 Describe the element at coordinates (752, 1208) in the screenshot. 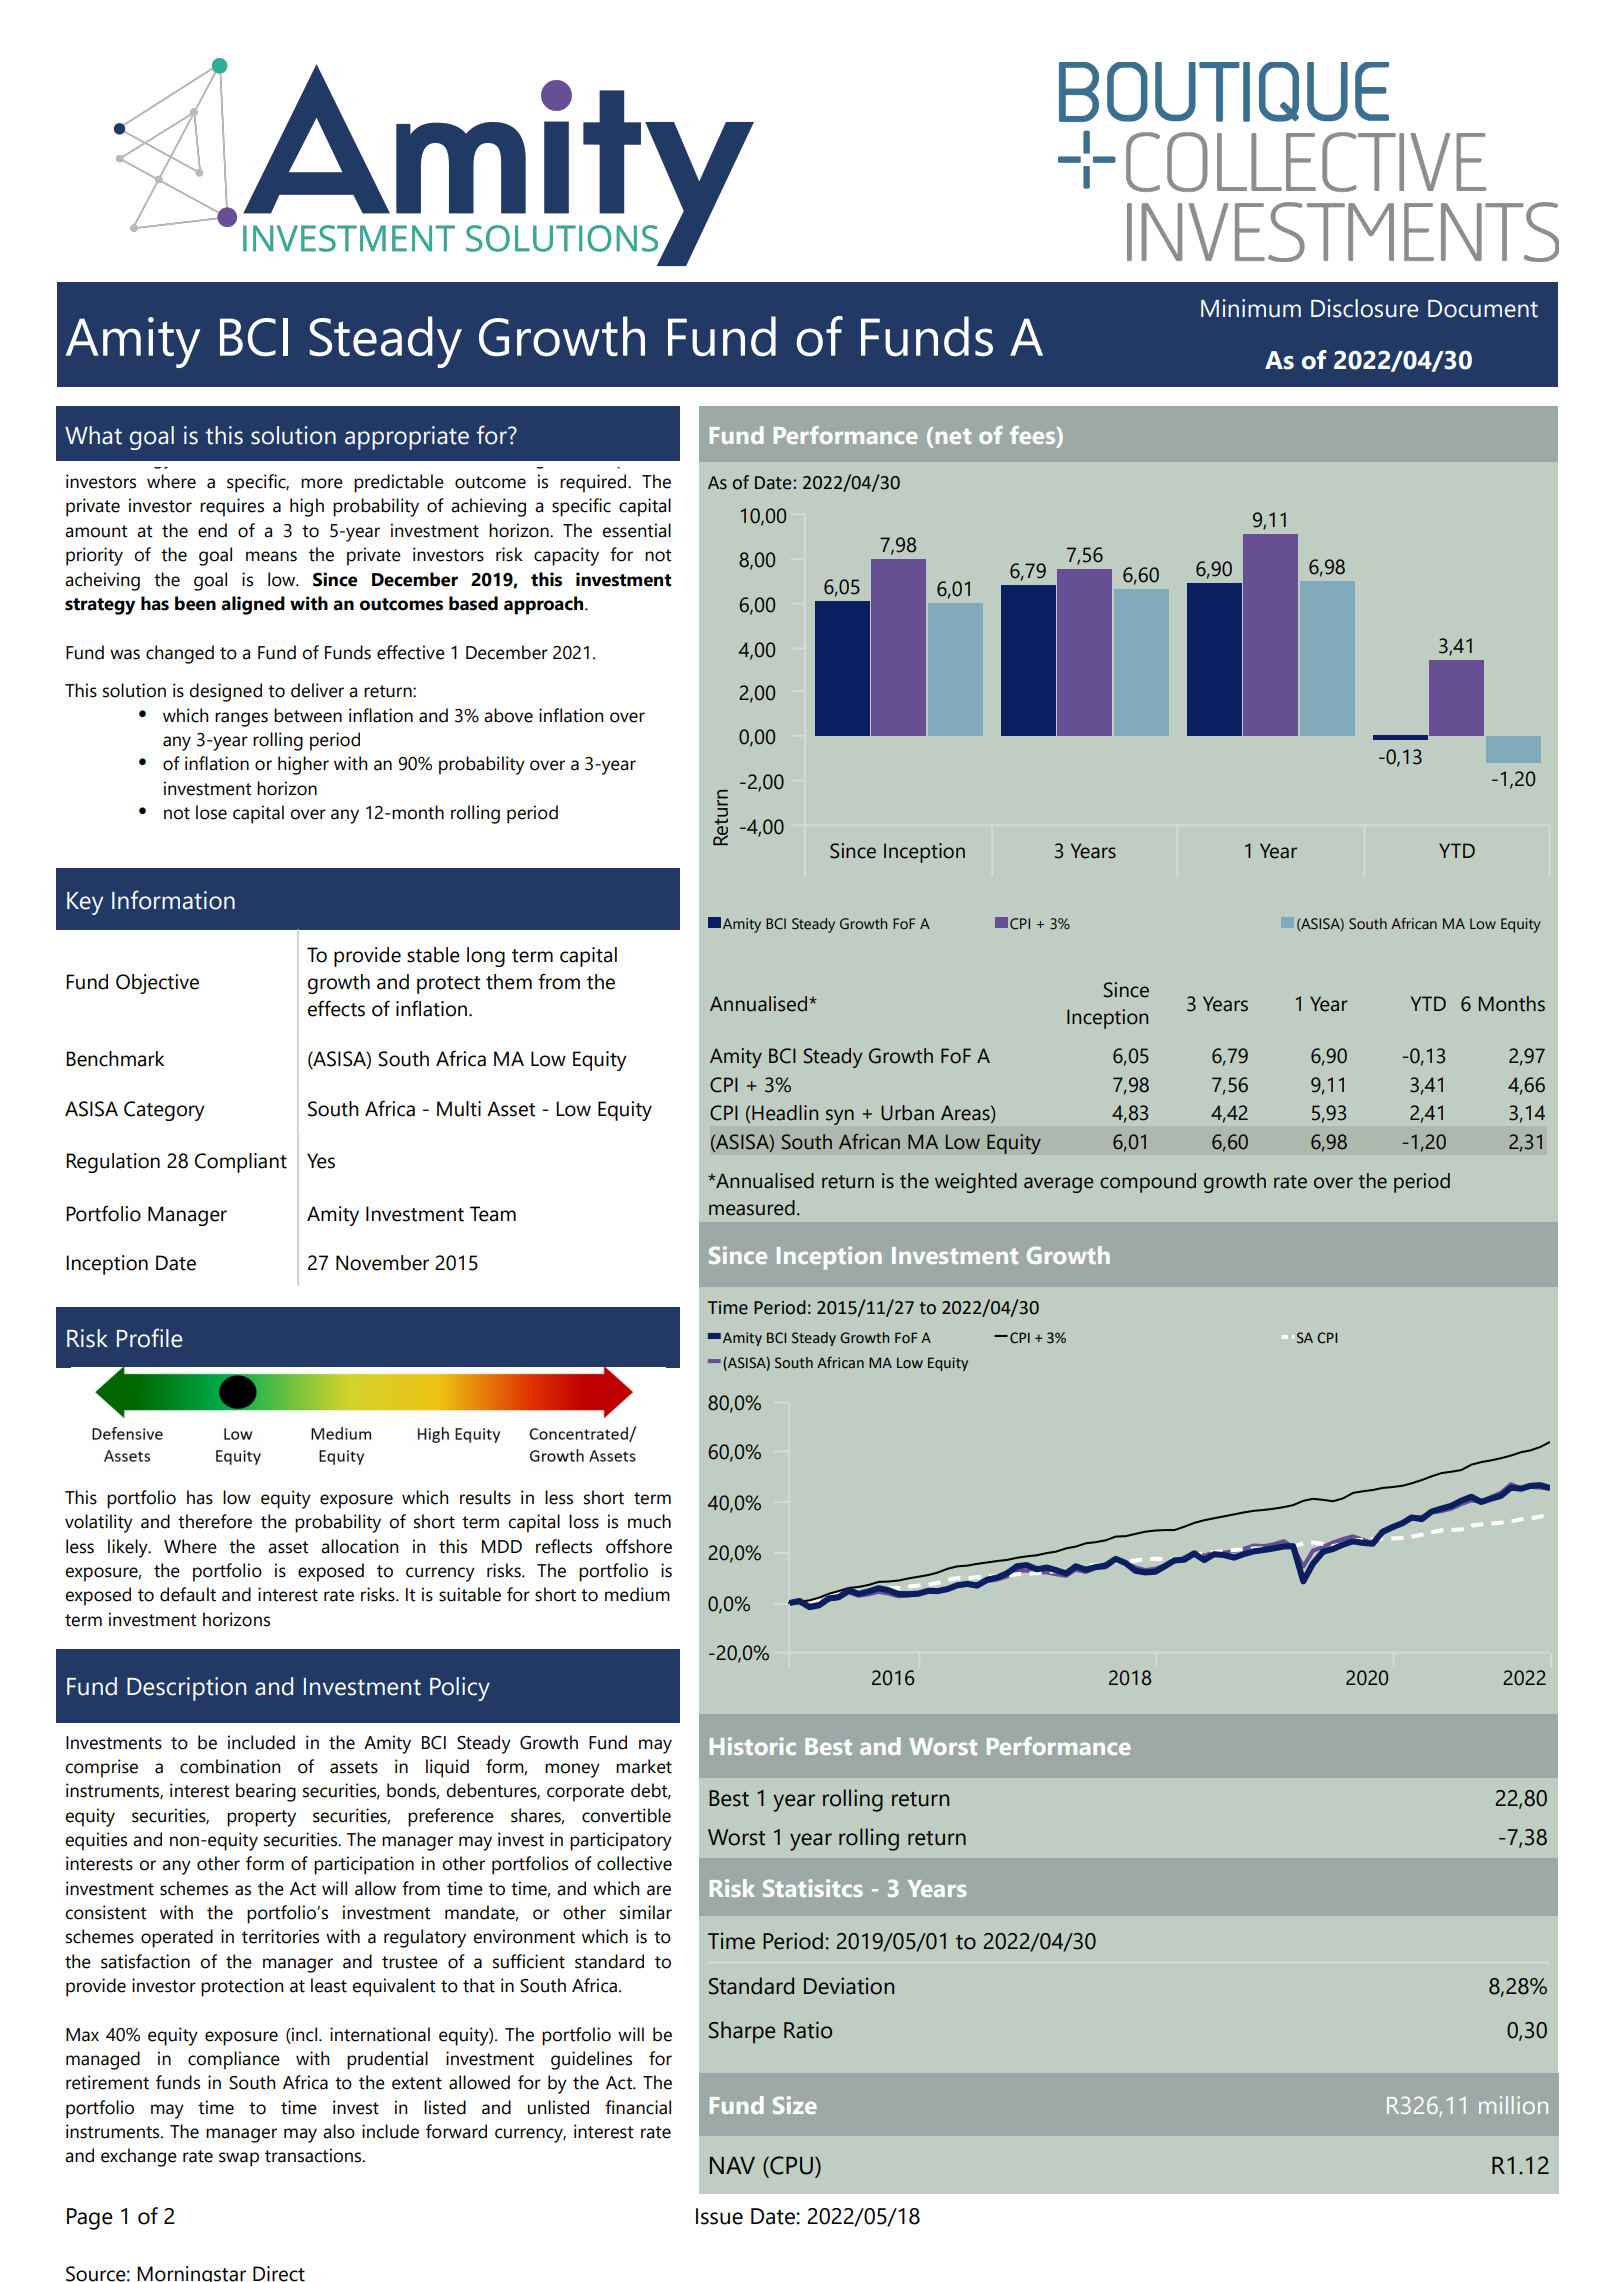

I see `measured` at that location.
